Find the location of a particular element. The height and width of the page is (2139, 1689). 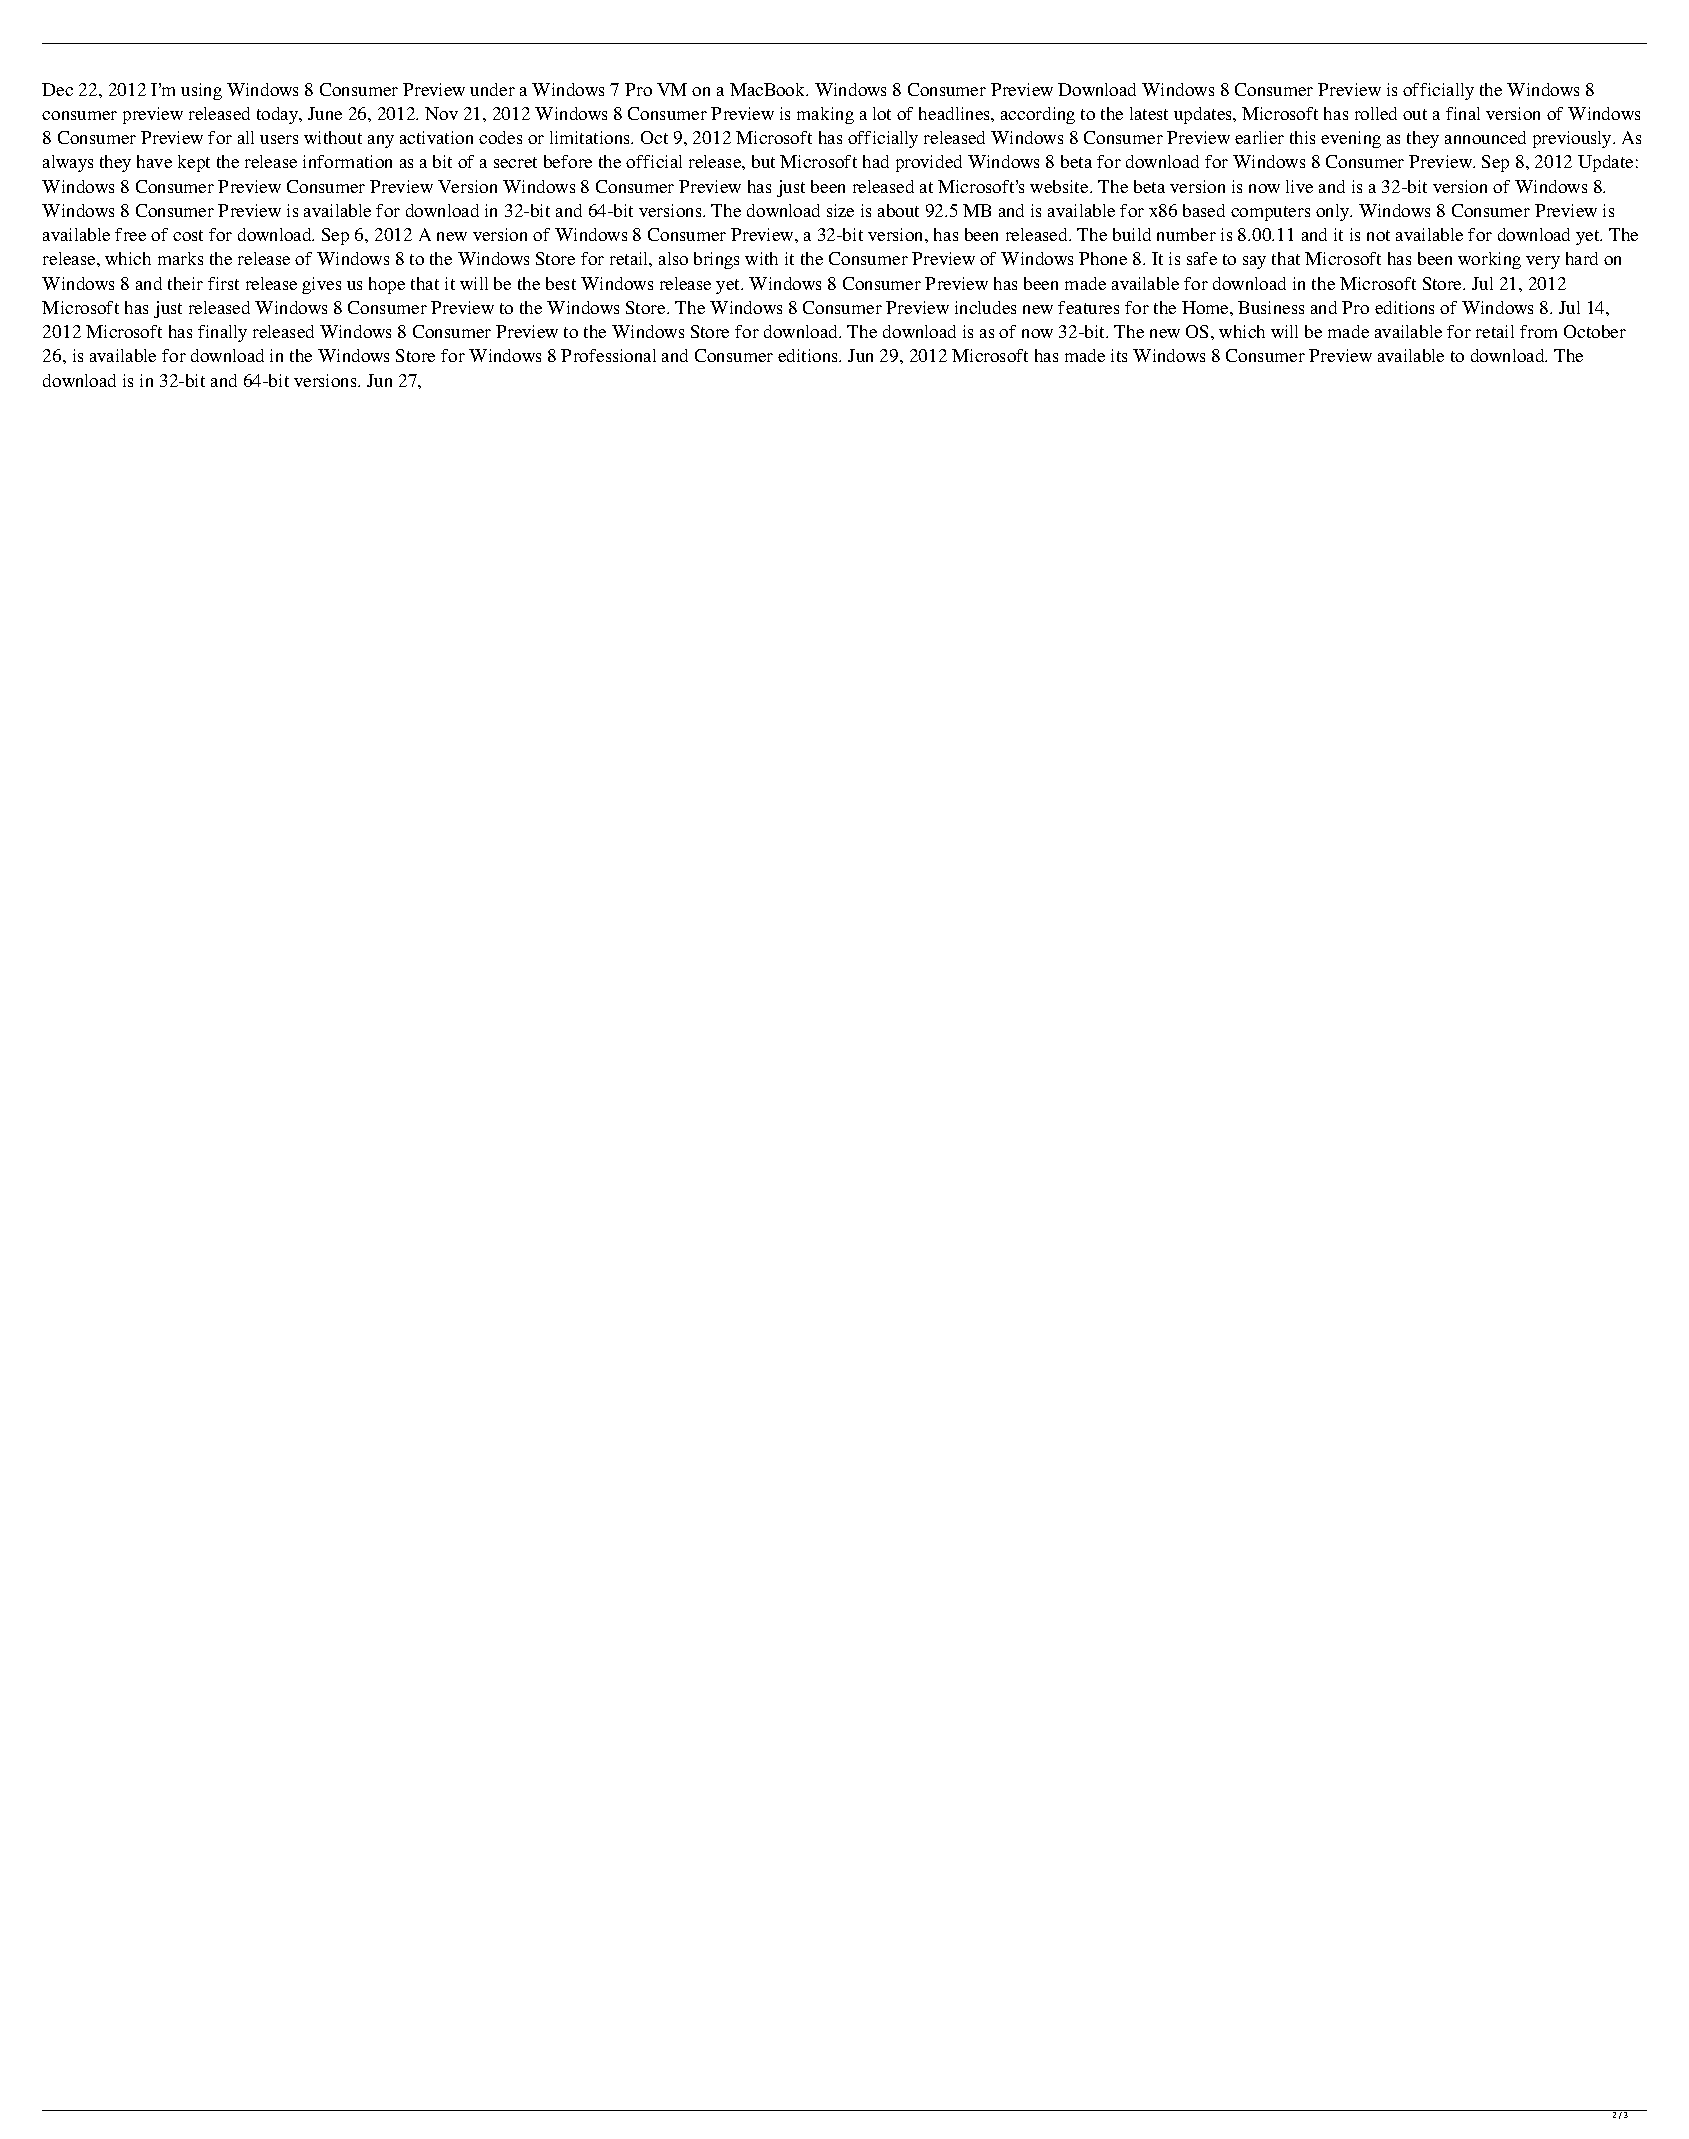

size is located at coordinates (840, 210).
